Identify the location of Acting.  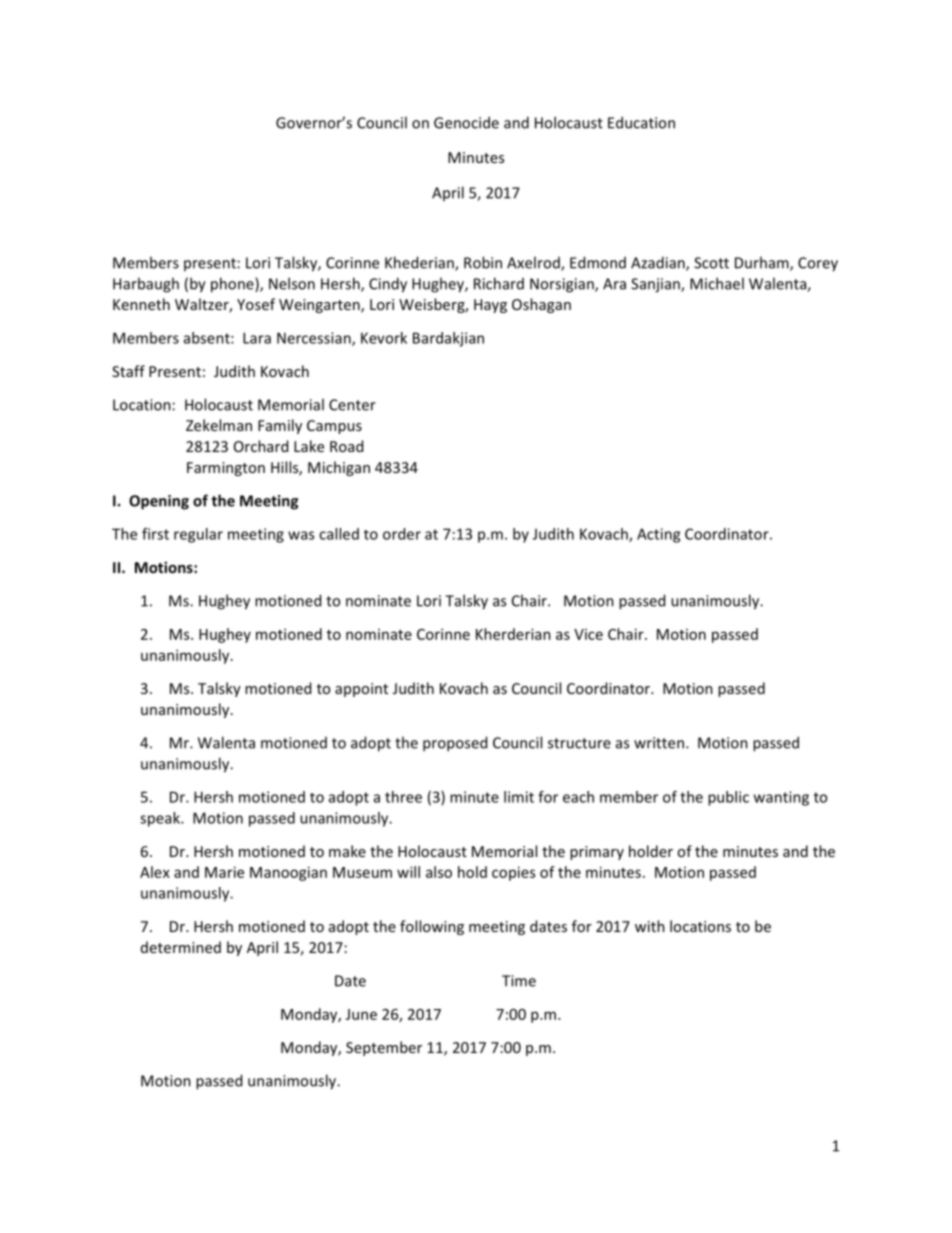
(658, 535).
